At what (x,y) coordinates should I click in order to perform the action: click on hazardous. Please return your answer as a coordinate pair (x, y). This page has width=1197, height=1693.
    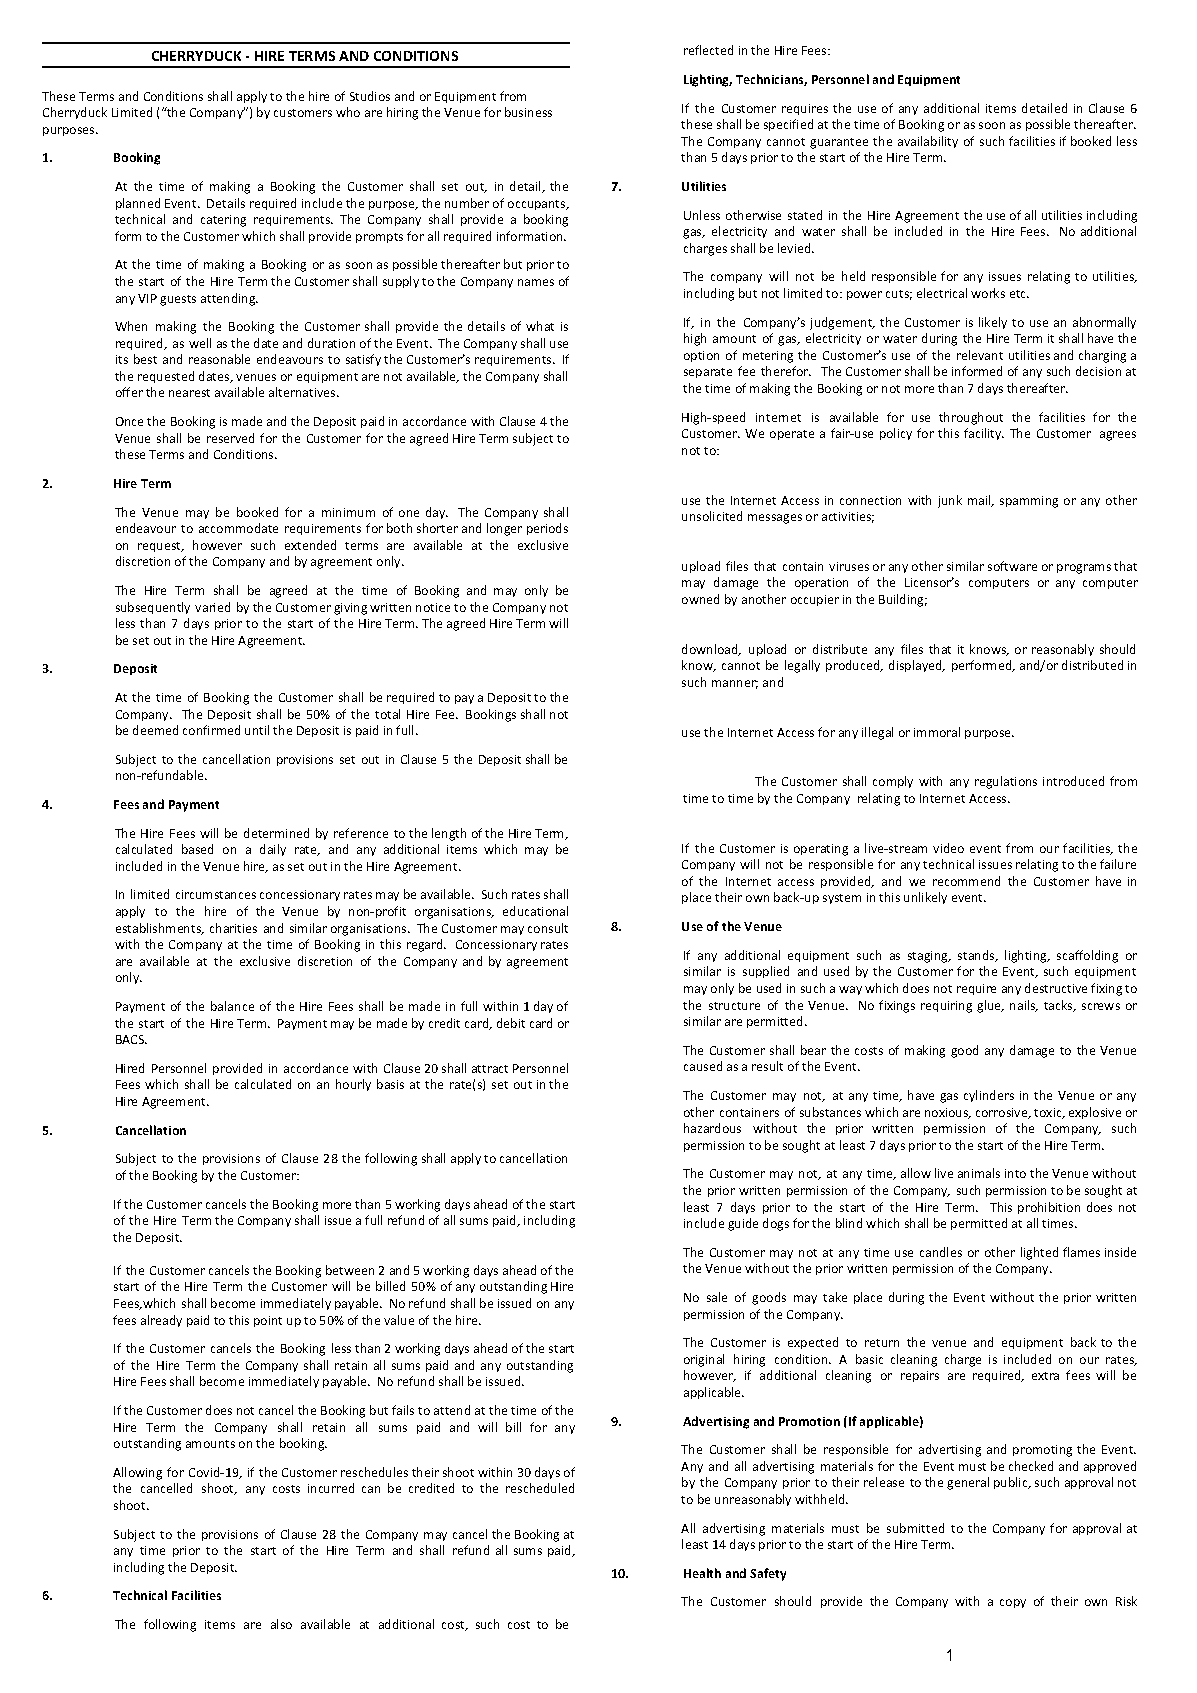
    Looking at the image, I should click on (712, 1128).
